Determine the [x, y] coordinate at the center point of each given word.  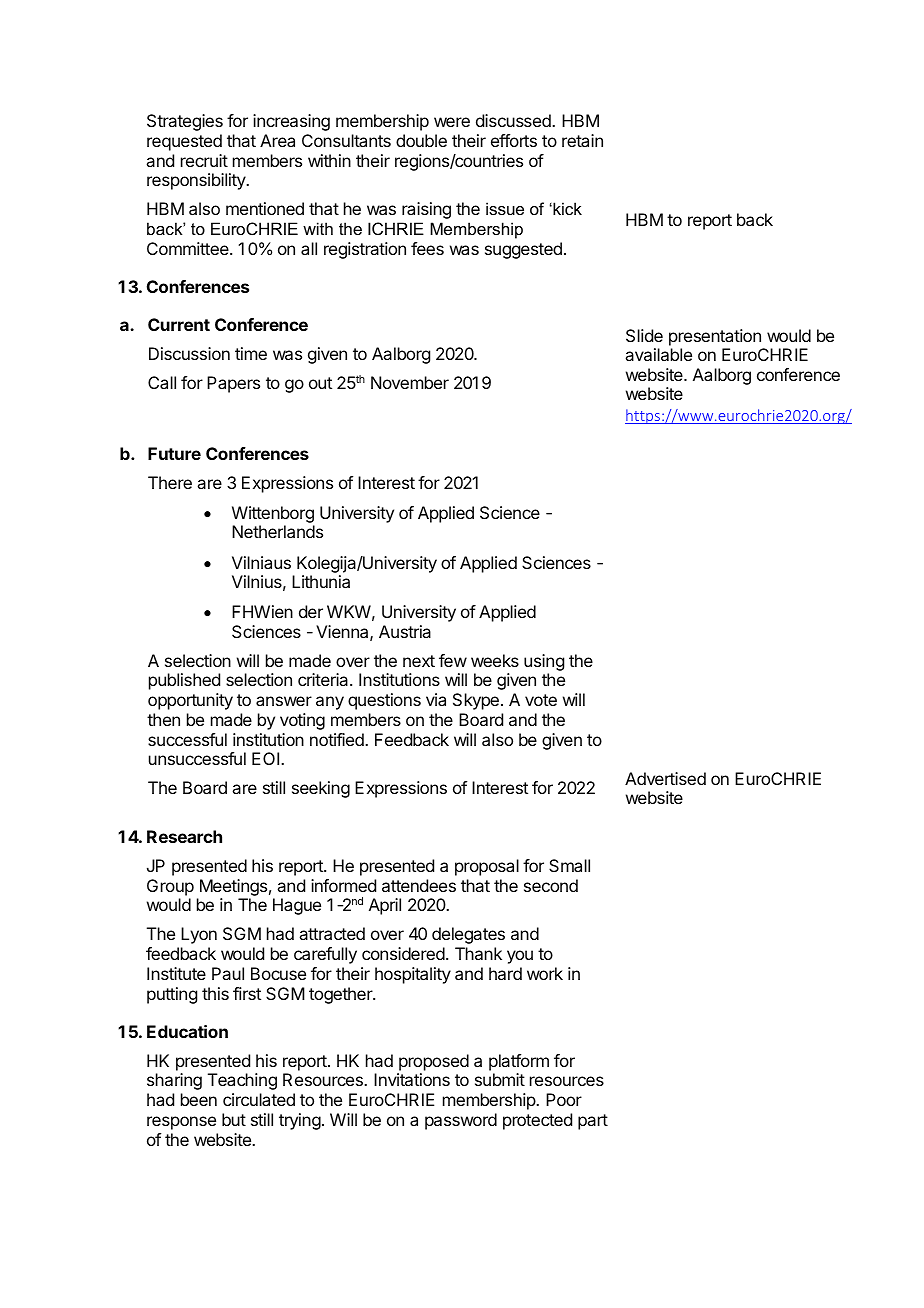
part [593, 1122]
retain [582, 140]
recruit [204, 160]
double [421, 140]
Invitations [412, 1079]
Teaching [242, 1081]
